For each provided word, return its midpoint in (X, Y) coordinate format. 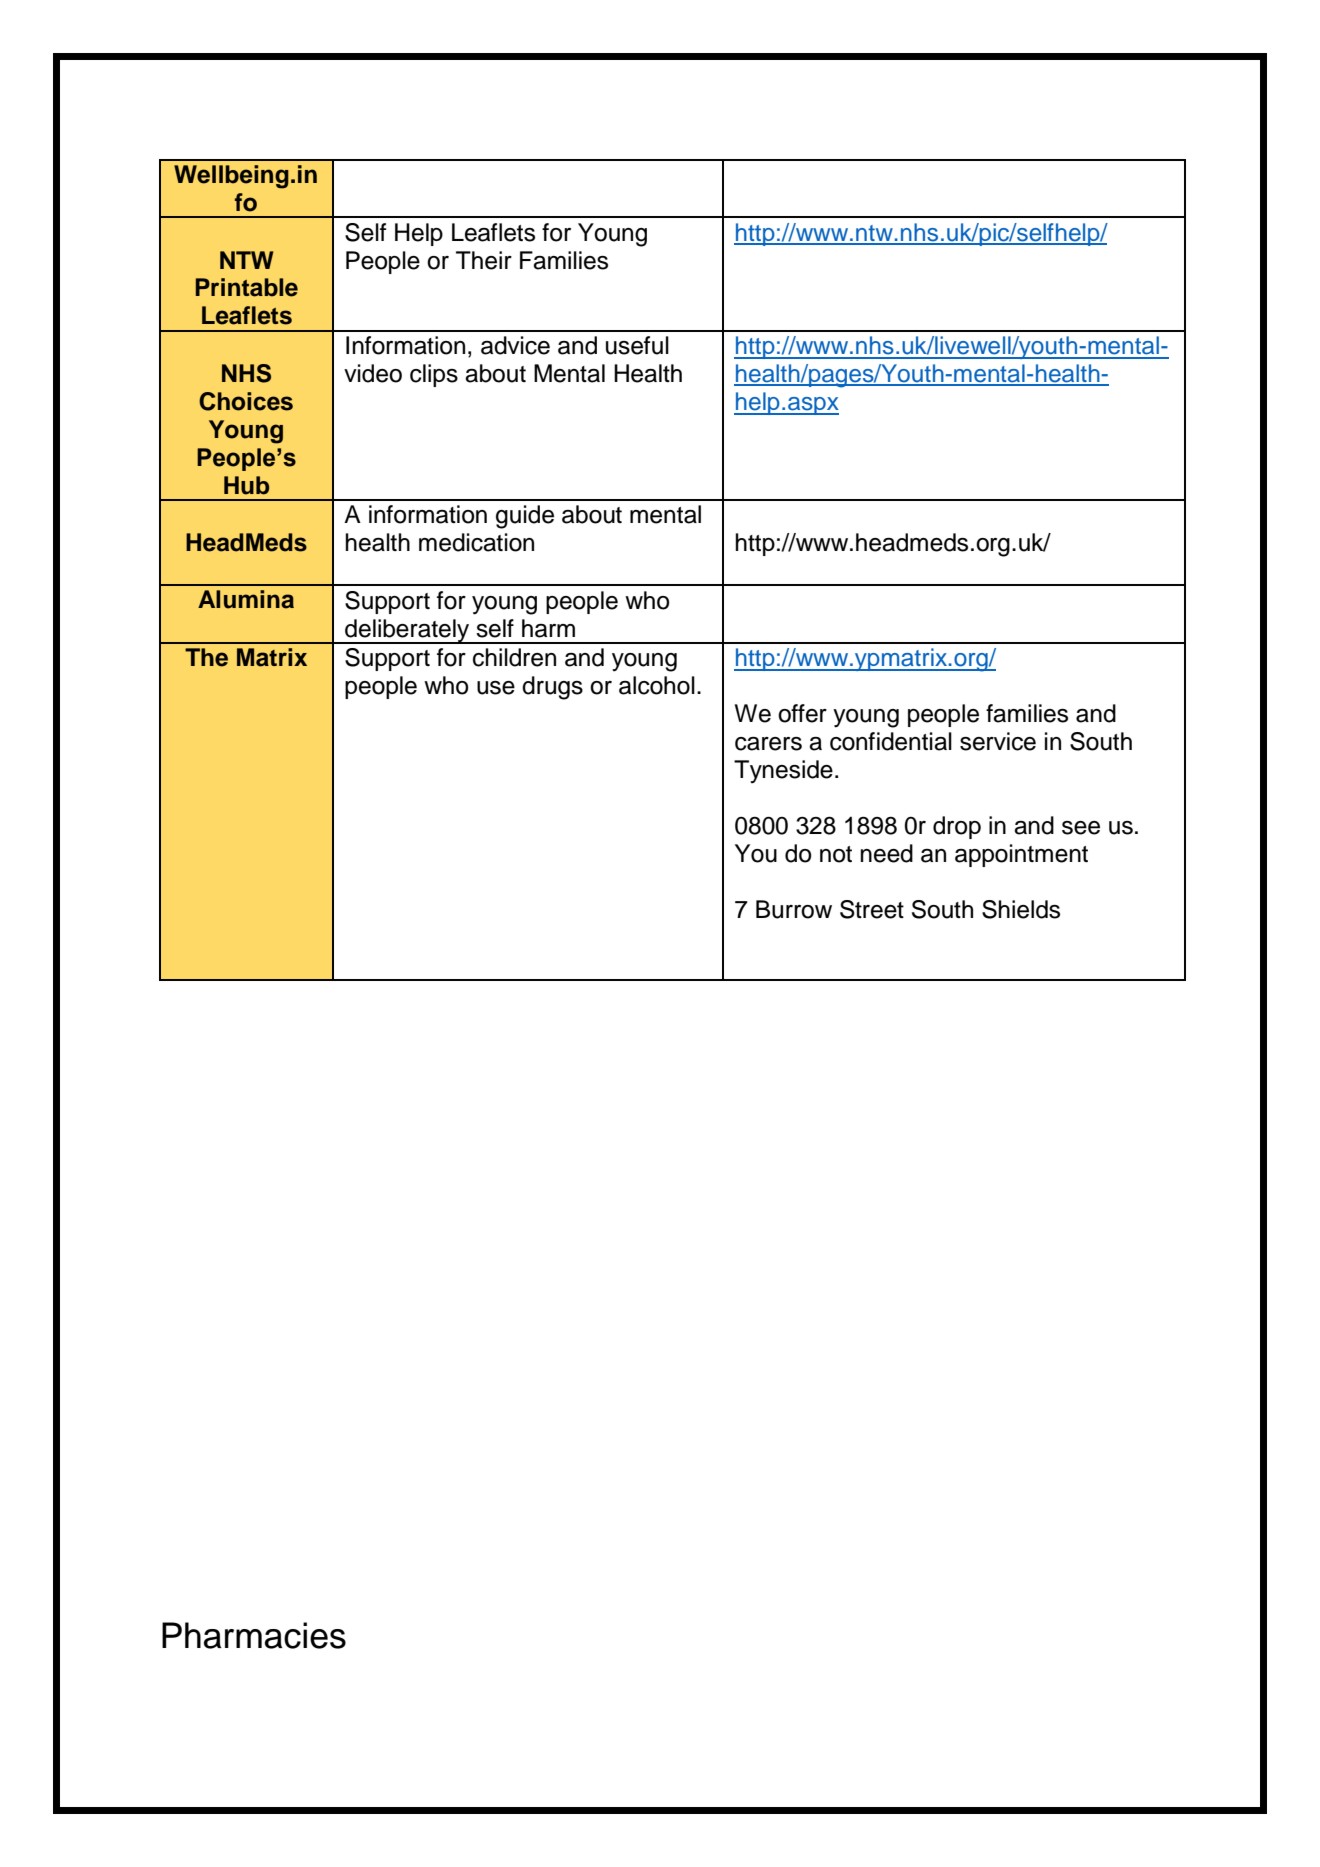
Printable (247, 287)
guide (525, 517)
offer (802, 713)
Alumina (246, 599)
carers (768, 744)
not (836, 854)
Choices (246, 401)
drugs (552, 688)
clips (434, 375)
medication (476, 542)
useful (637, 345)
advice (515, 345)
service (998, 741)
